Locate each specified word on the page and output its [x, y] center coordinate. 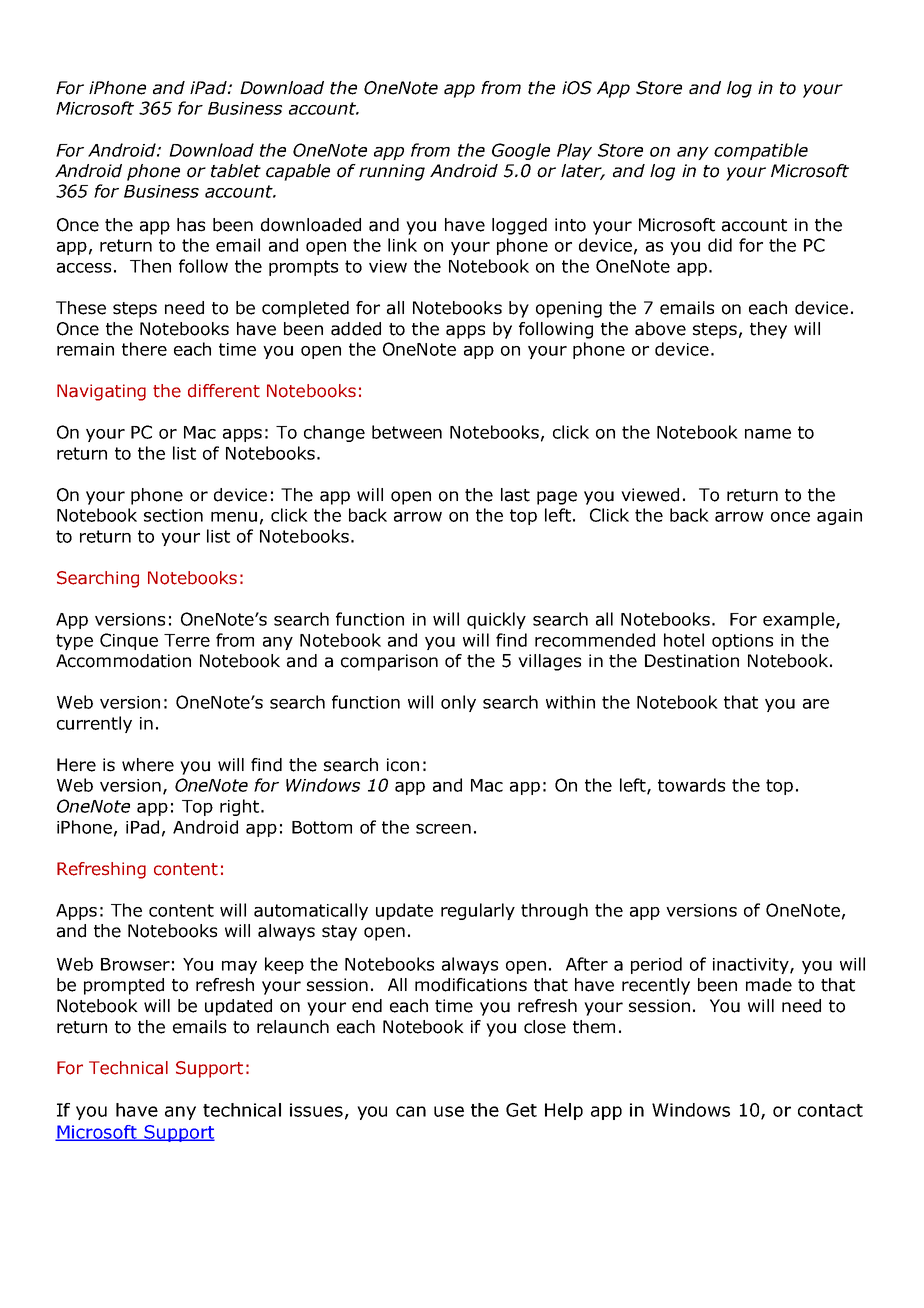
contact [830, 1110]
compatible [761, 151]
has [191, 225]
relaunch [293, 1027]
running [392, 172]
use [449, 1111]
